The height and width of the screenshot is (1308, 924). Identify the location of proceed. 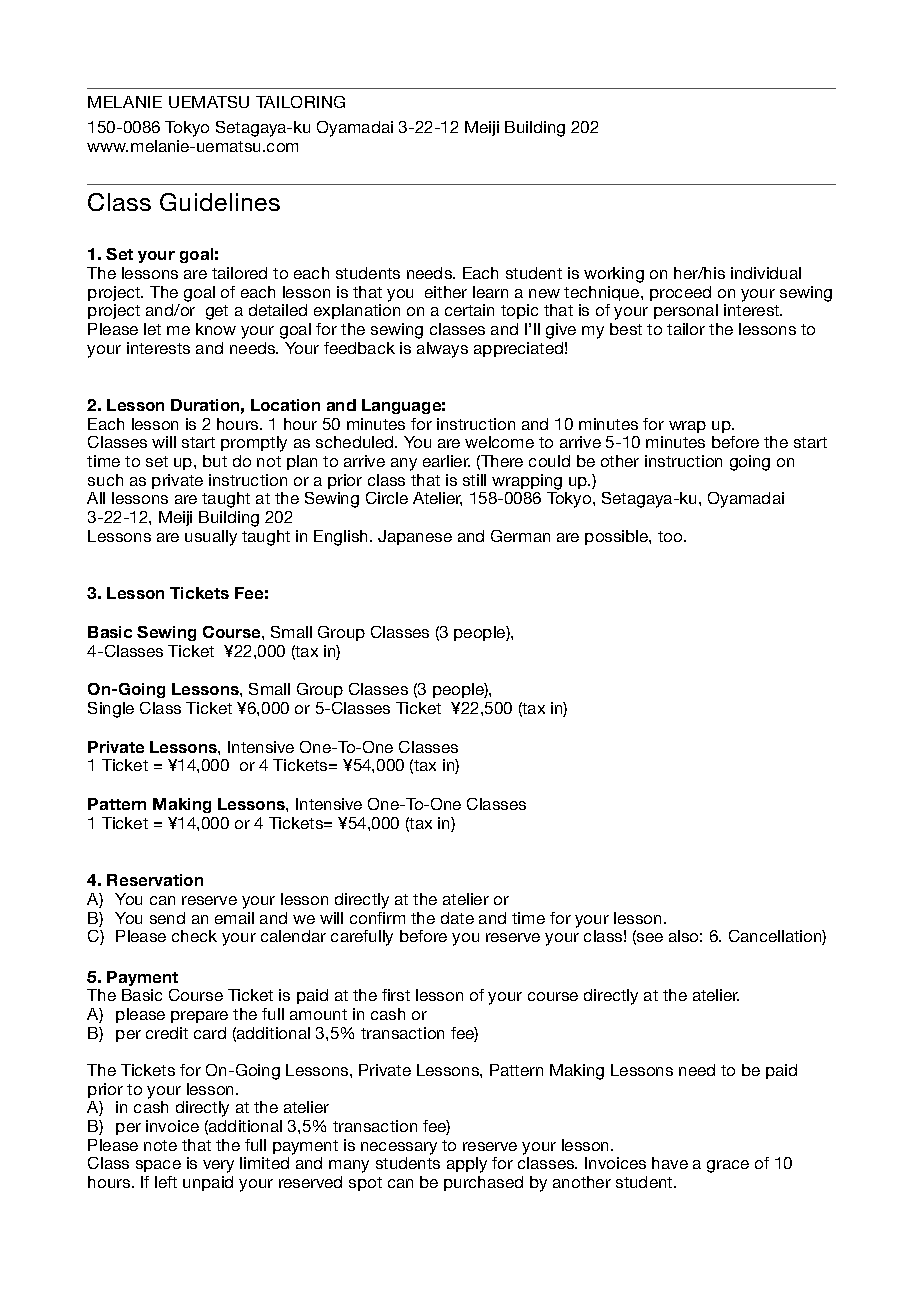
(680, 293).
